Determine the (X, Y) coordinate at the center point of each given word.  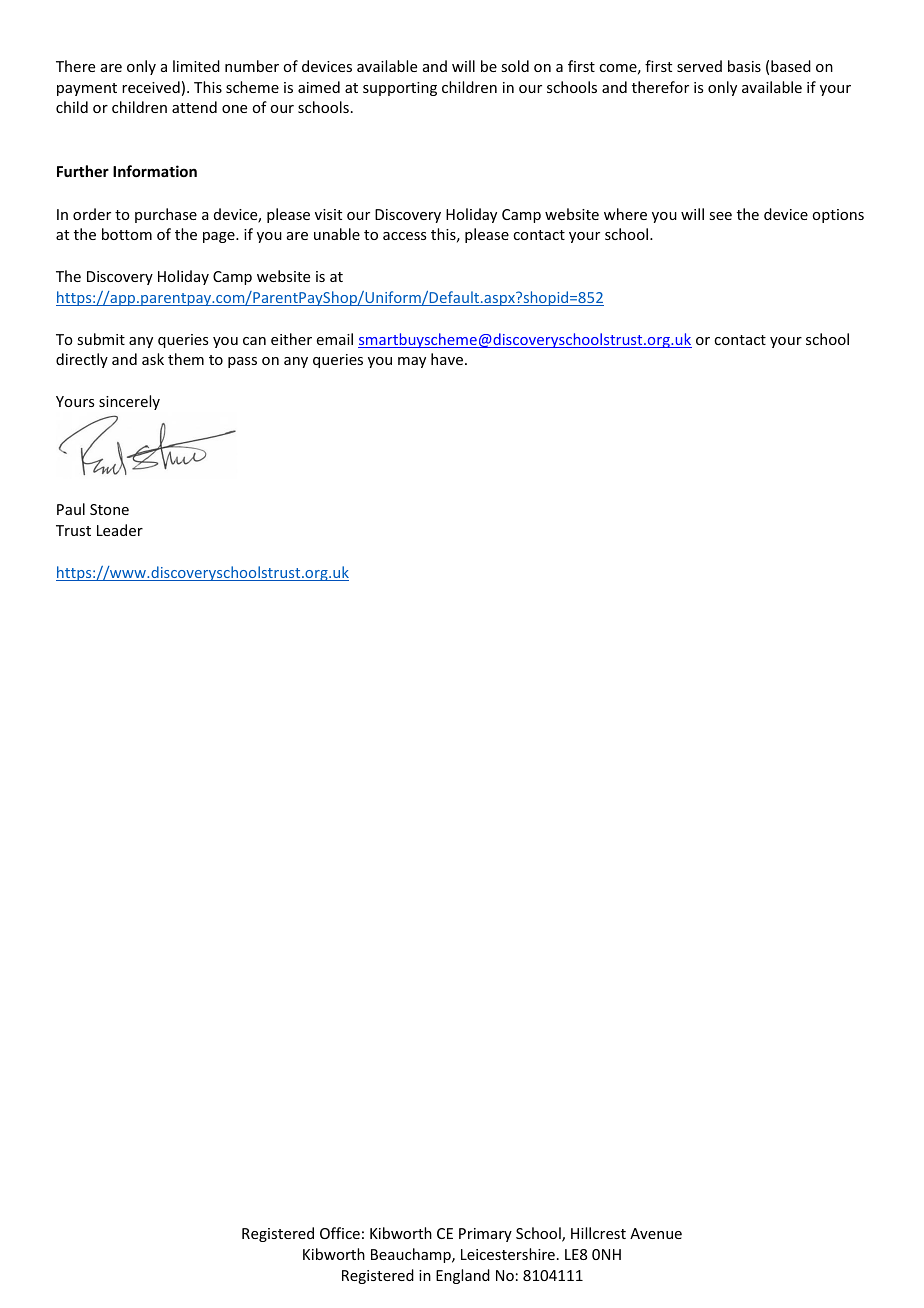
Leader (120, 530)
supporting (400, 89)
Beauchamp (412, 1255)
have (448, 359)
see (720, 216)
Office (340, 1233)
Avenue (656, 1233)
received (151, 87)
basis (744, 66)
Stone (109, 509)
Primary (485, 1235)
